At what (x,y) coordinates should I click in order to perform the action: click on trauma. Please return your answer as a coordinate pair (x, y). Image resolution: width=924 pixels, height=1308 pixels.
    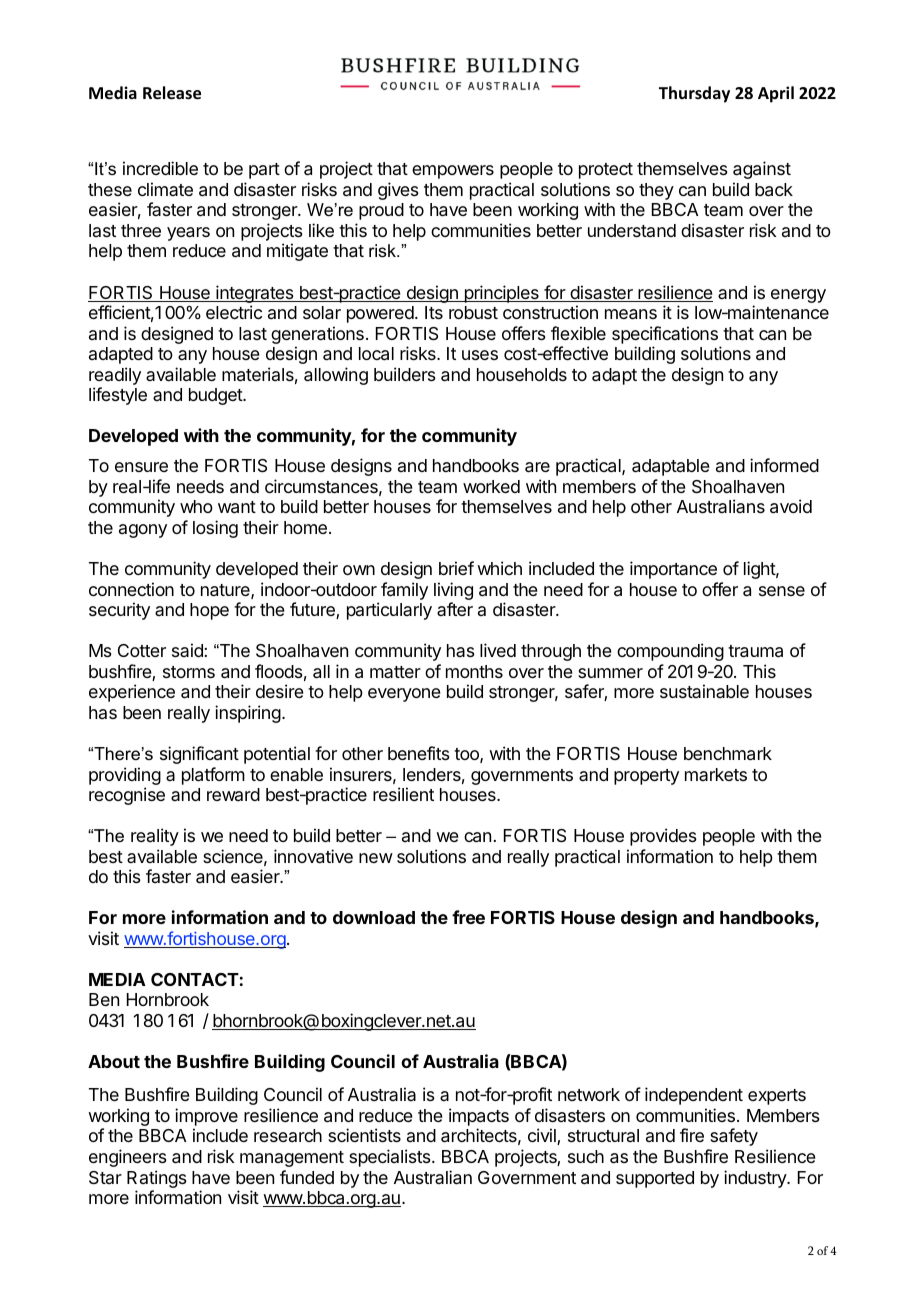
    Looking at the image, I should click on (755, 651).
